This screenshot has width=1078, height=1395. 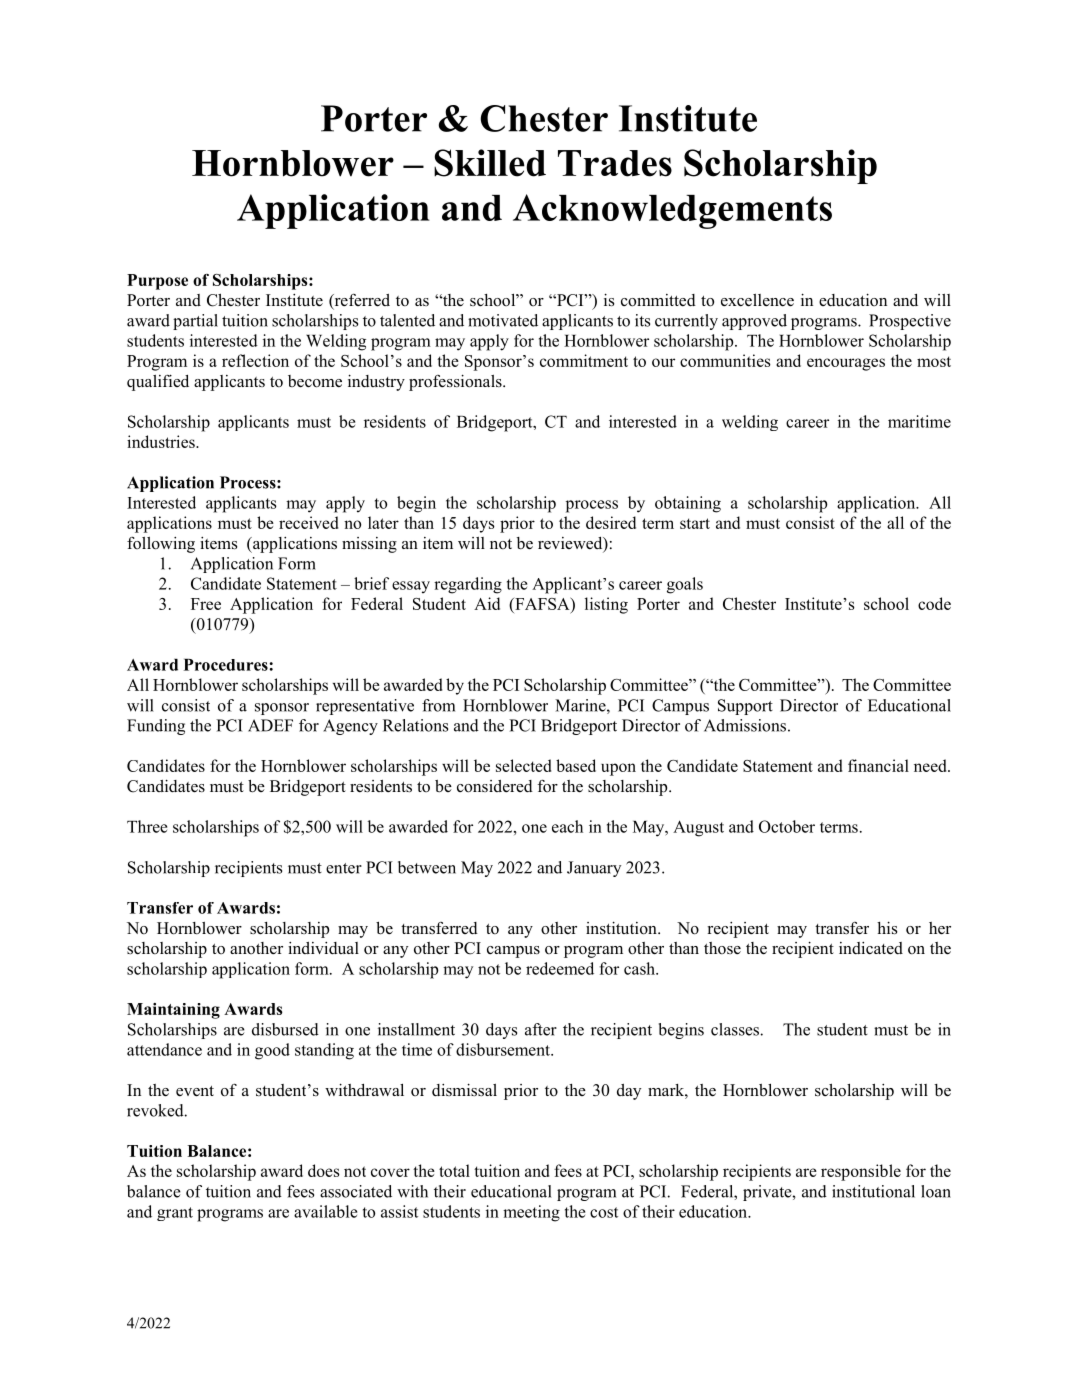 What do you see at coordinates (308, 522) in the screenshot?
I see `received` at bounding box center [308, 522].
